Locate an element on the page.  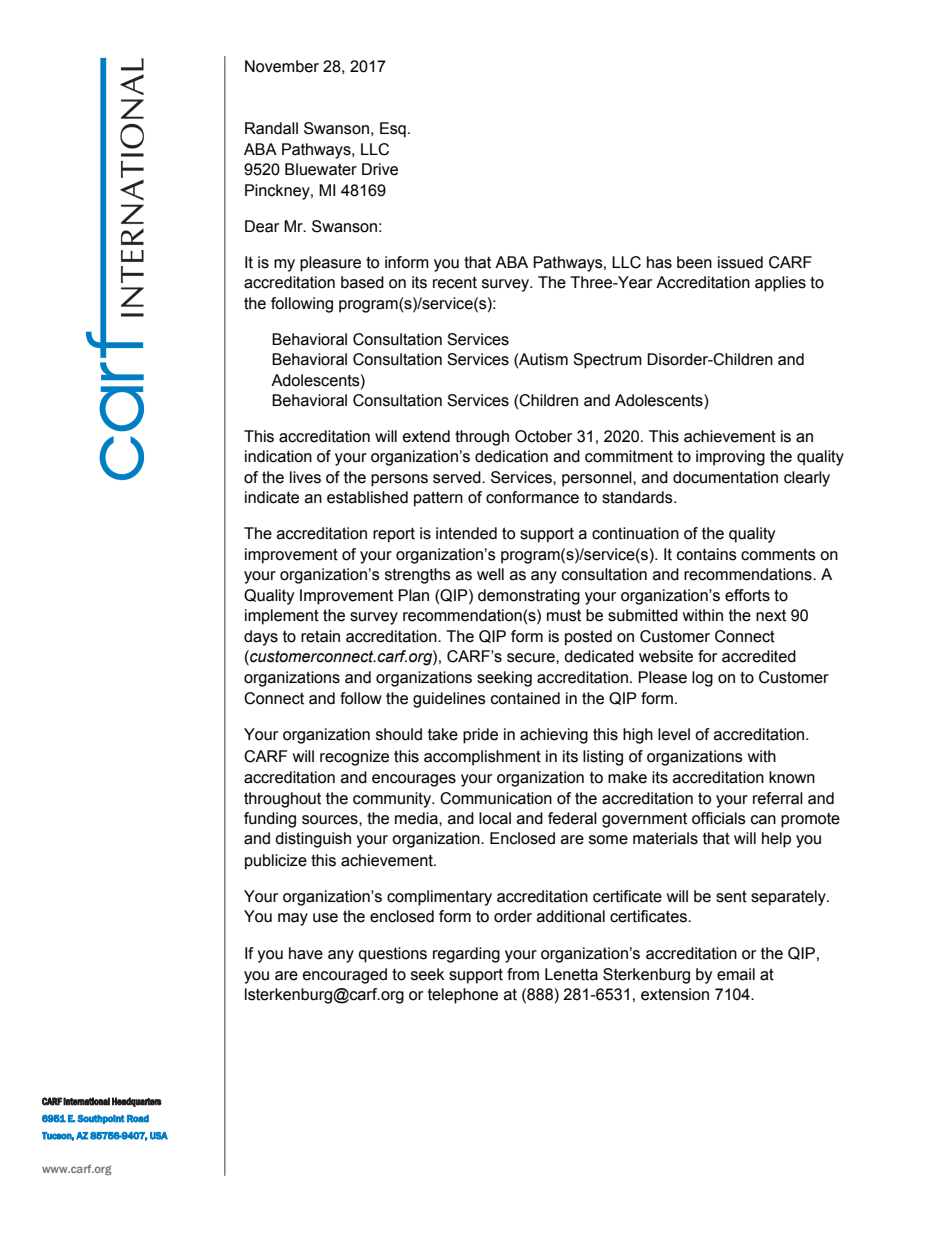
extension is located at coordinates (675, 994).
